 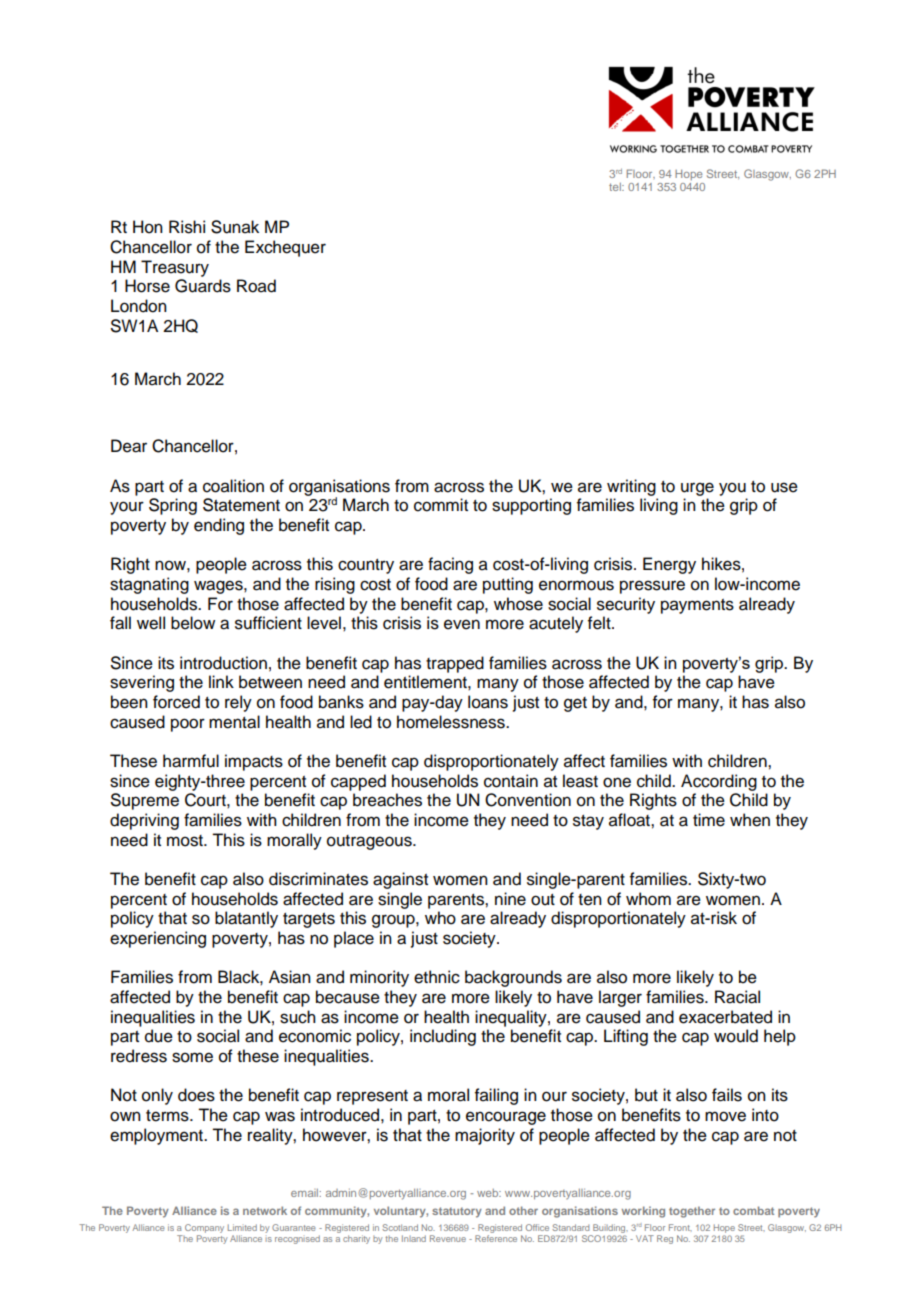 I want to click on urge, so click(x=697, y=489).
